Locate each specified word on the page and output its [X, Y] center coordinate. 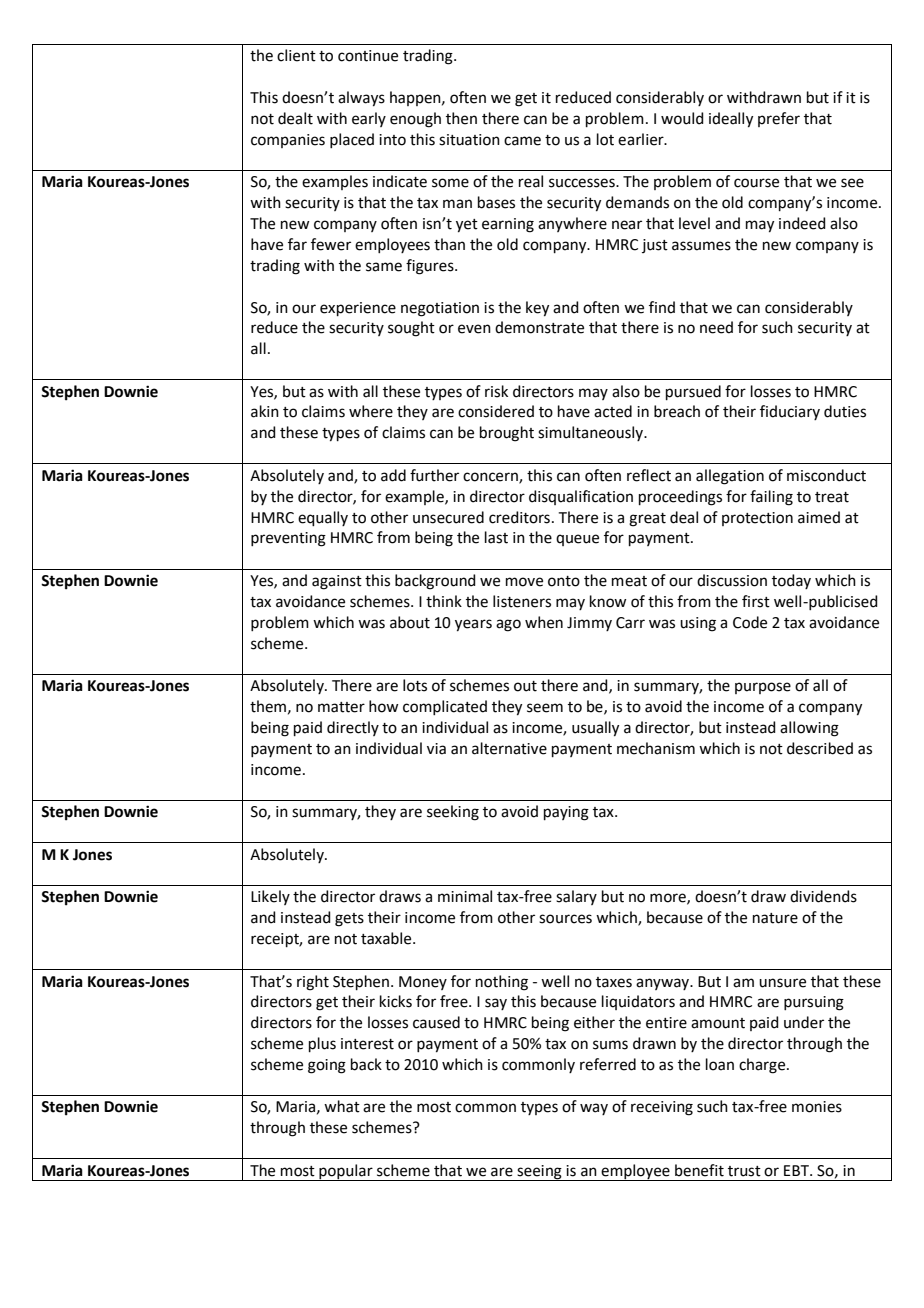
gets [349, 920]
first [756, 601]
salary [576, 897]
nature [775, 918]
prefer [779, 119]
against [337, 582]
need [716, 327]
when [544, 622]
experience [358, 309]
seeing [539, 1173]
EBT [798, 1170]
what [342, 1106]
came [522, 141]
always [361, 99]
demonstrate [539, 327]
